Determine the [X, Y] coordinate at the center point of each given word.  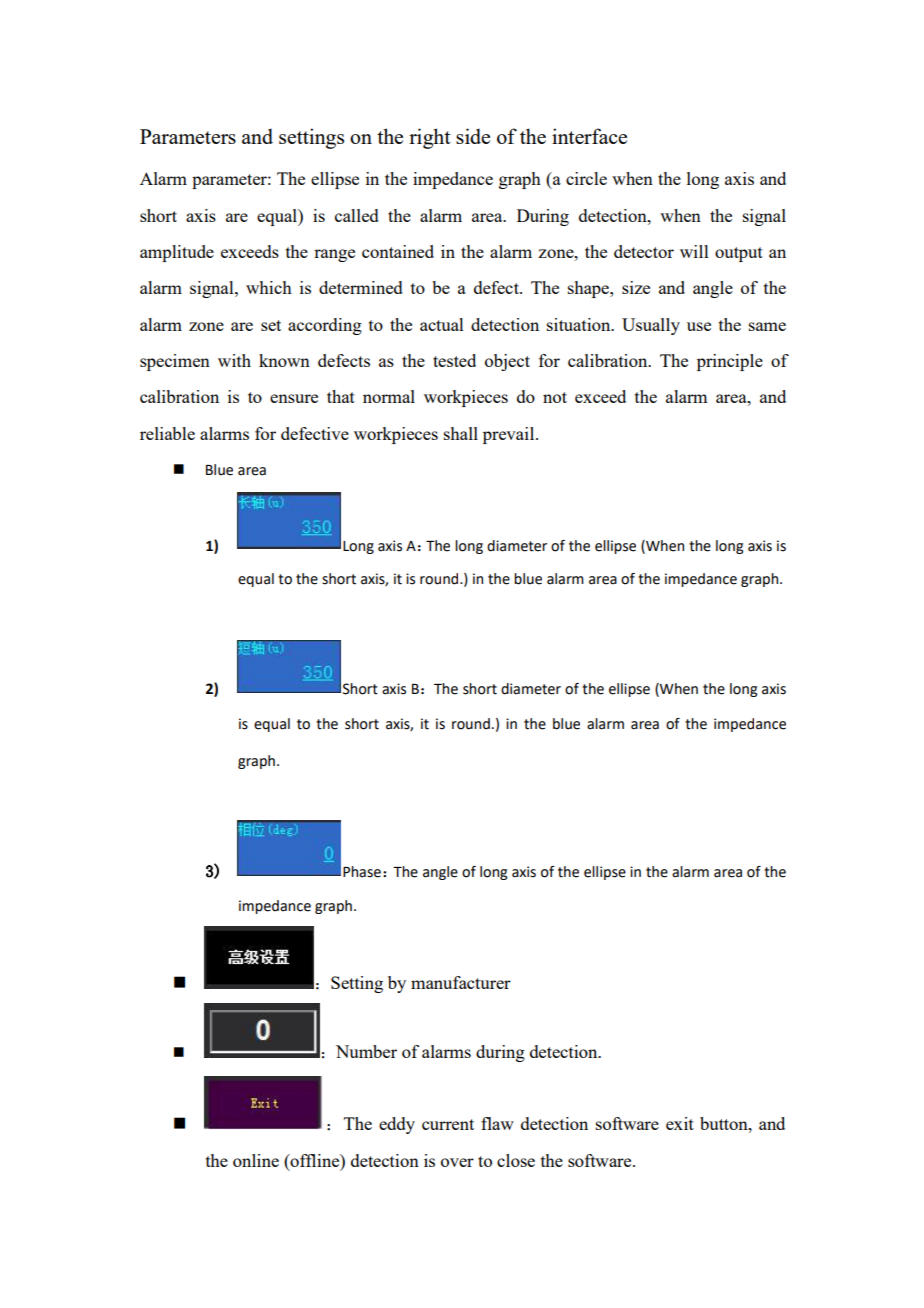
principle [730, 362]
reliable [167, 433]
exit [680, 1123]
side [473, 136]
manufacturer [461, 982]
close [516, 1160]
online [256, 1160]
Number [366, 1051]
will [694, 251]
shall [461, 433]
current [448, 1124]
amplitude [177, 253]
